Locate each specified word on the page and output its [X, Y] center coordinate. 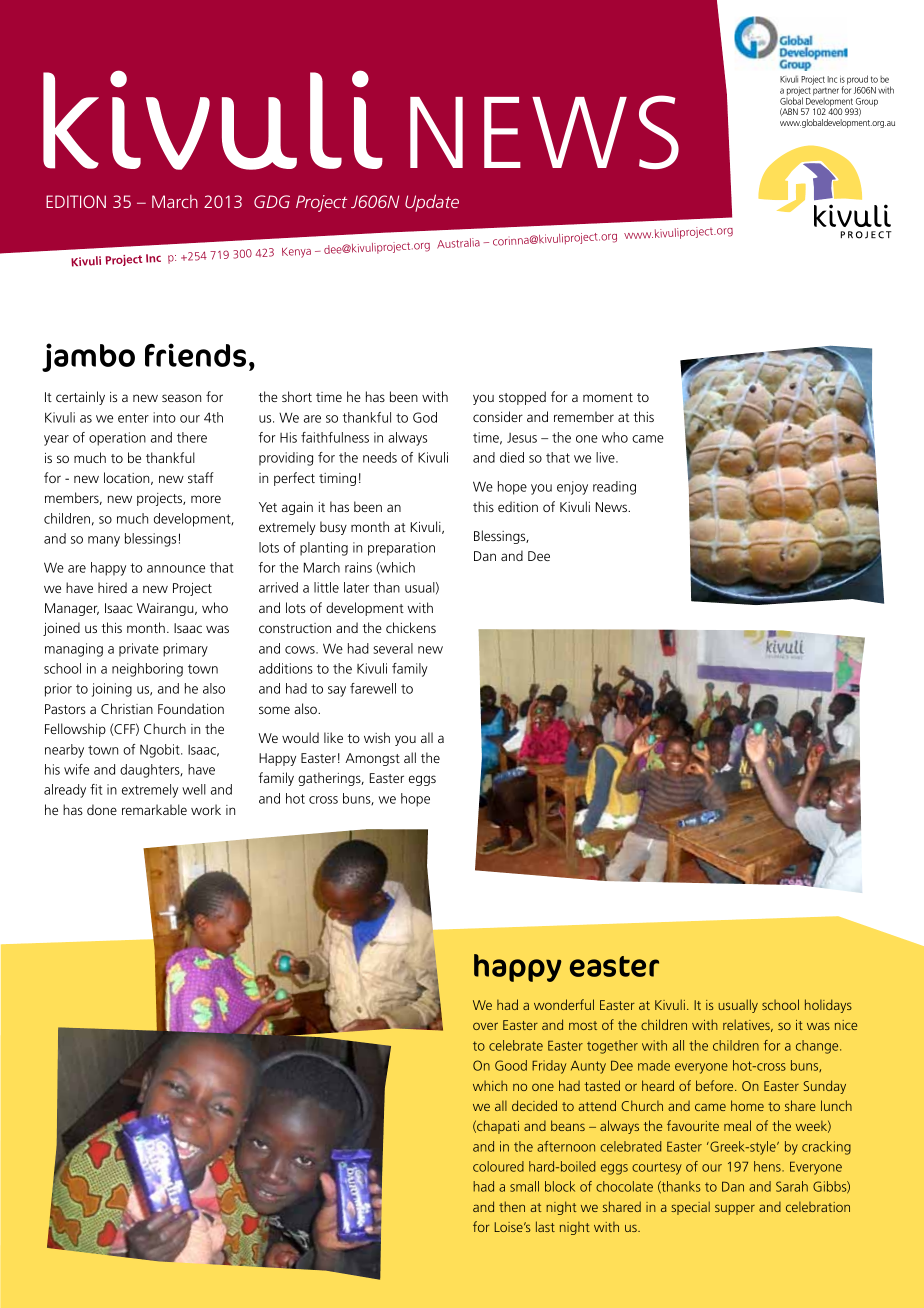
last [545, 1226]
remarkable [154, 809]
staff [201, 477]
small [524, 1186]
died [512, 457]
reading [614, 488]
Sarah [792, 1186]
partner [826, 91]
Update [432, 203]
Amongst [372, 759]
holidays [828, 1006]
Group [866, 103]
